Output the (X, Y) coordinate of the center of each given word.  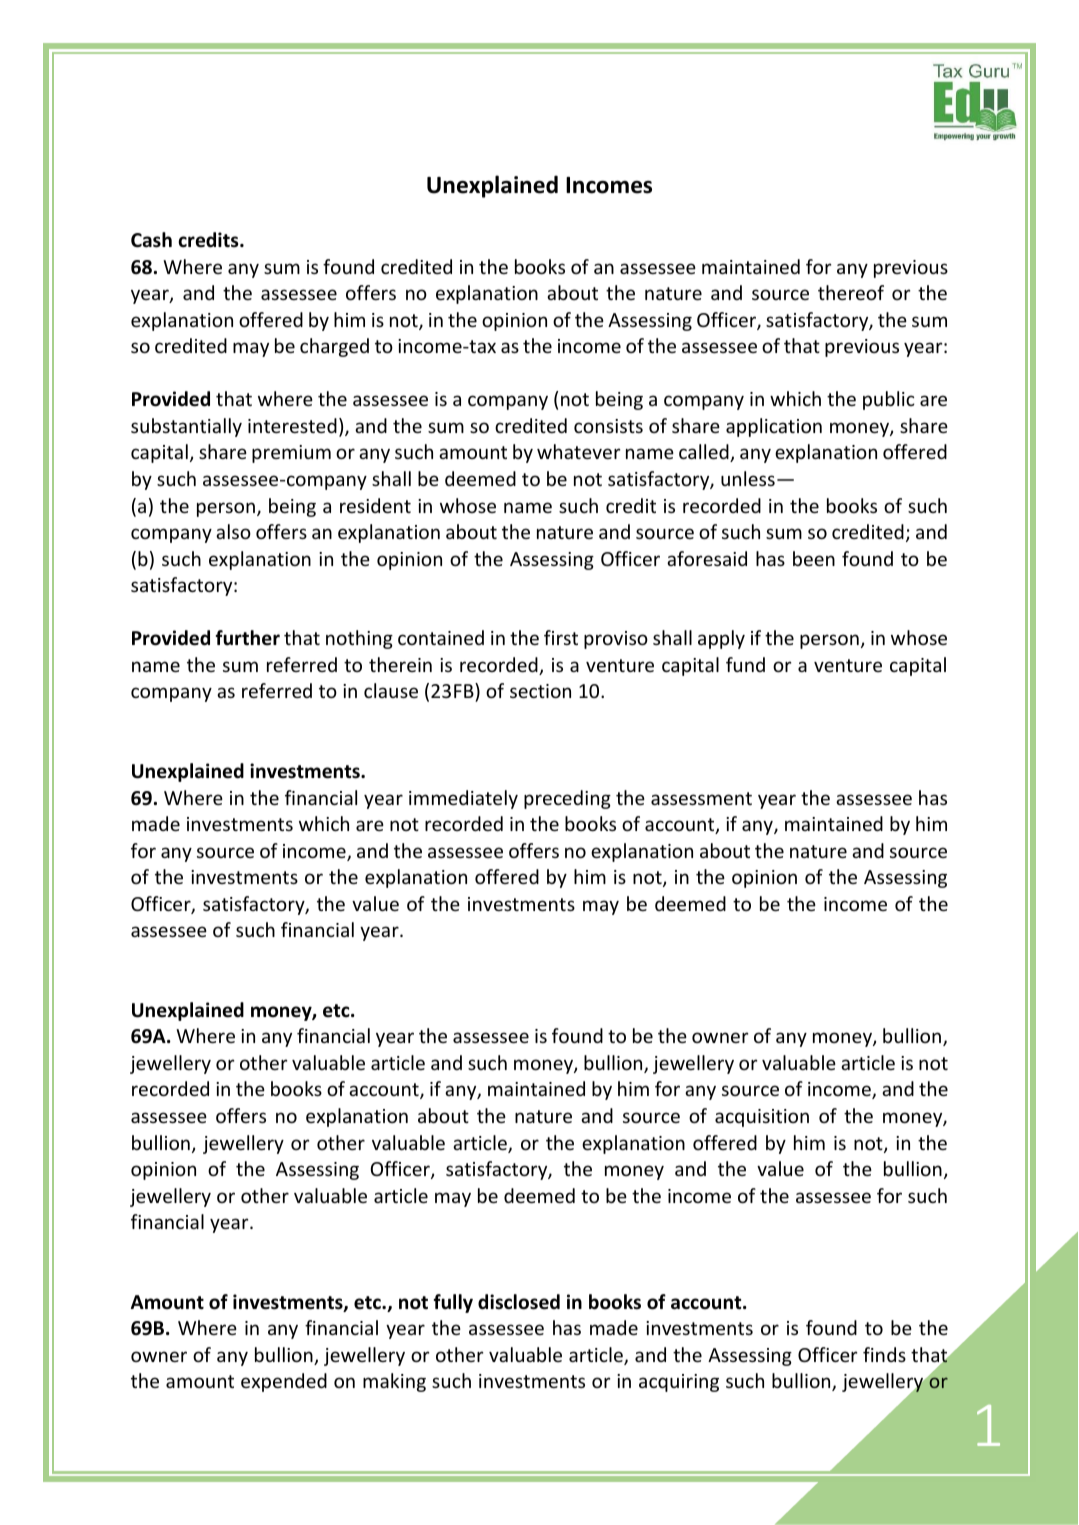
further (247, 638)
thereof (851, 292)
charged (334, 347)
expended (284, 1382)
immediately (463, 799)
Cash (151, 240)
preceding (567, 799)
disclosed (519, 1302)
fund (745, 664)
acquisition (762, 1118)
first (561, 637)
